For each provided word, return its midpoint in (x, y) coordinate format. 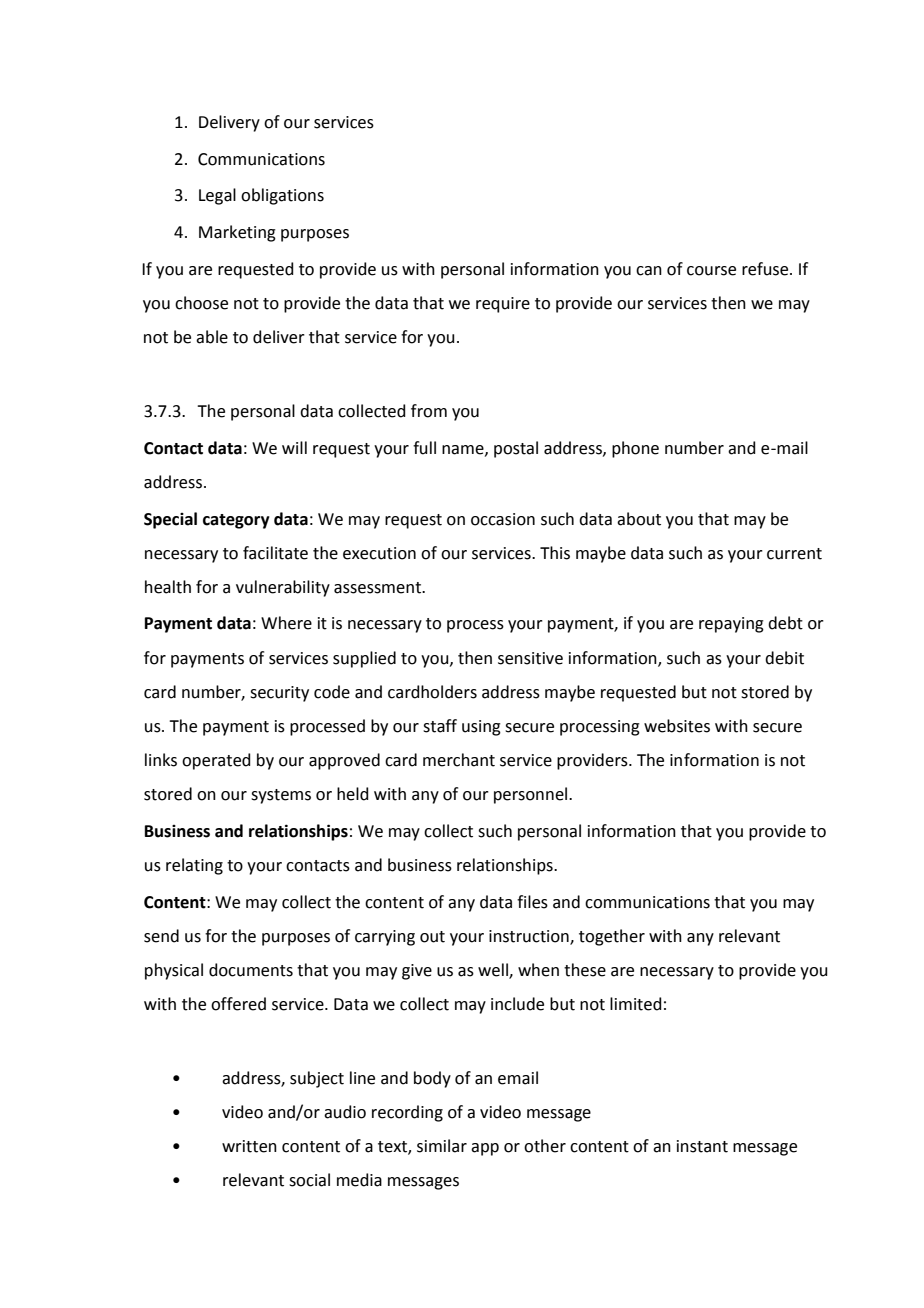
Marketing (237, 233)
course (711, 271)
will (294, 447)
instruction (530, 937)
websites (677, 726)
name (464, 450)
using (481, 728)
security (279, 694)
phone (635, 449)
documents (251, 970)
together (612, 937)
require (503, 305)
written (249, 1146)
